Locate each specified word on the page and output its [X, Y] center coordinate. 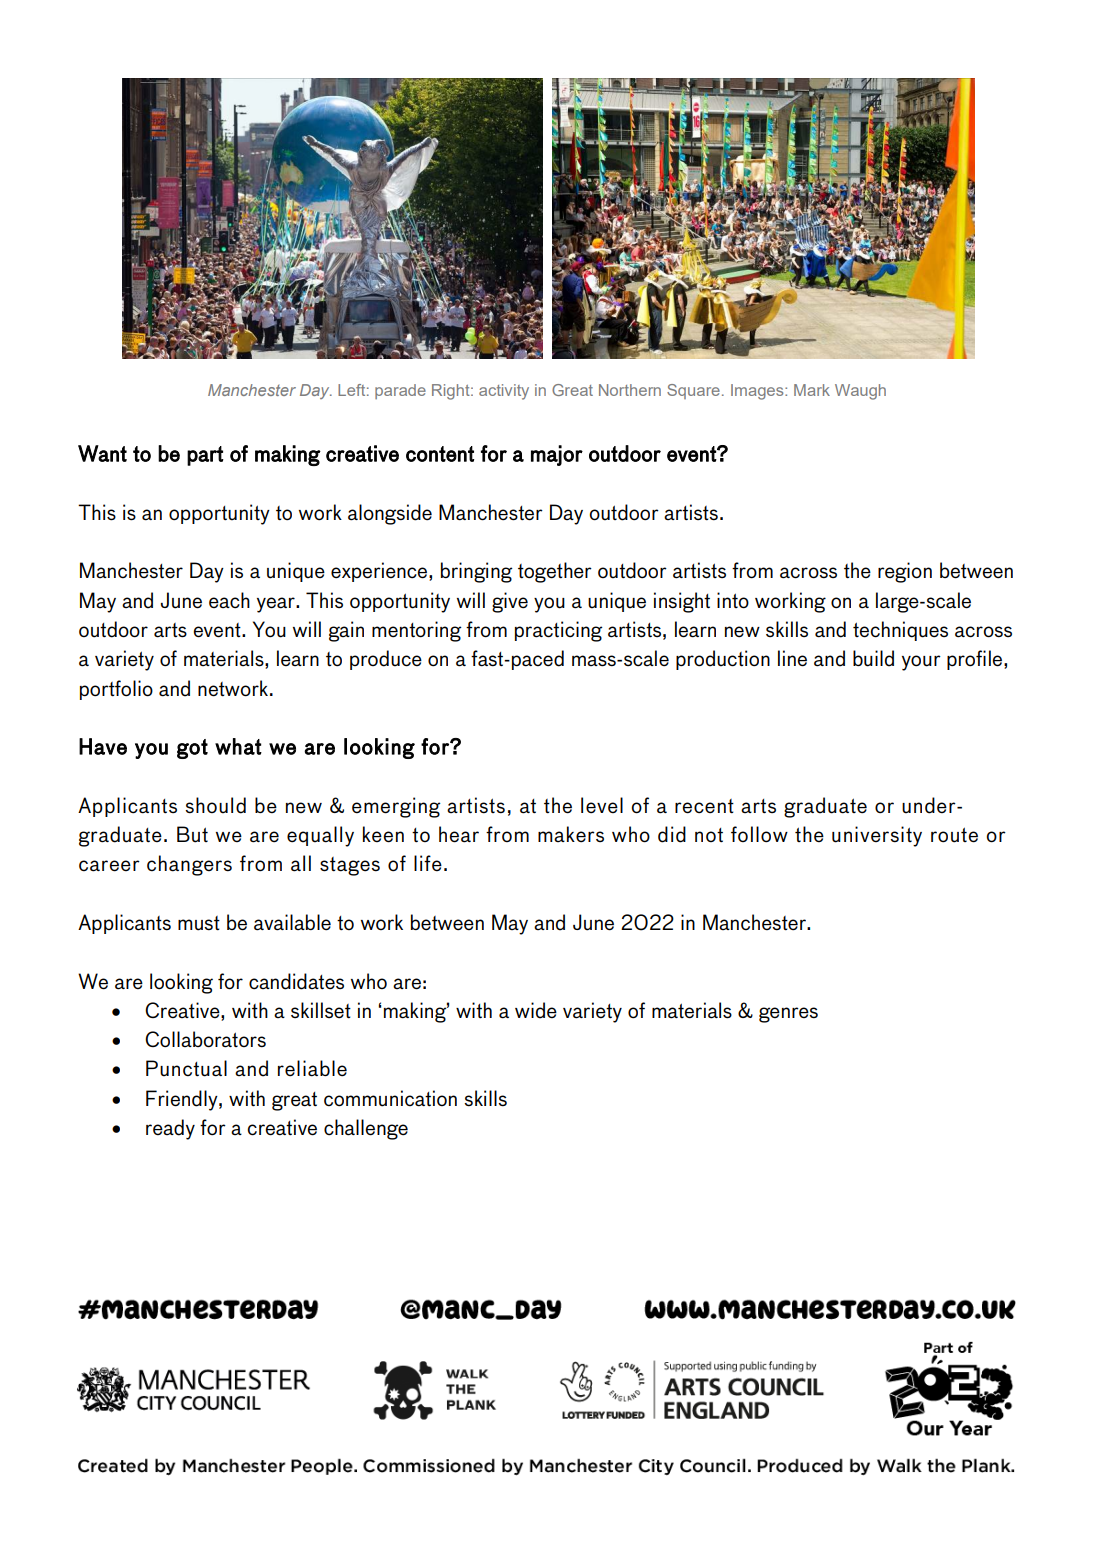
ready [170, 1129]
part [205, 456]
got [192, 749]
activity [504, 392]
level [602, 805]
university [877, 836]
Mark [812, 390]
